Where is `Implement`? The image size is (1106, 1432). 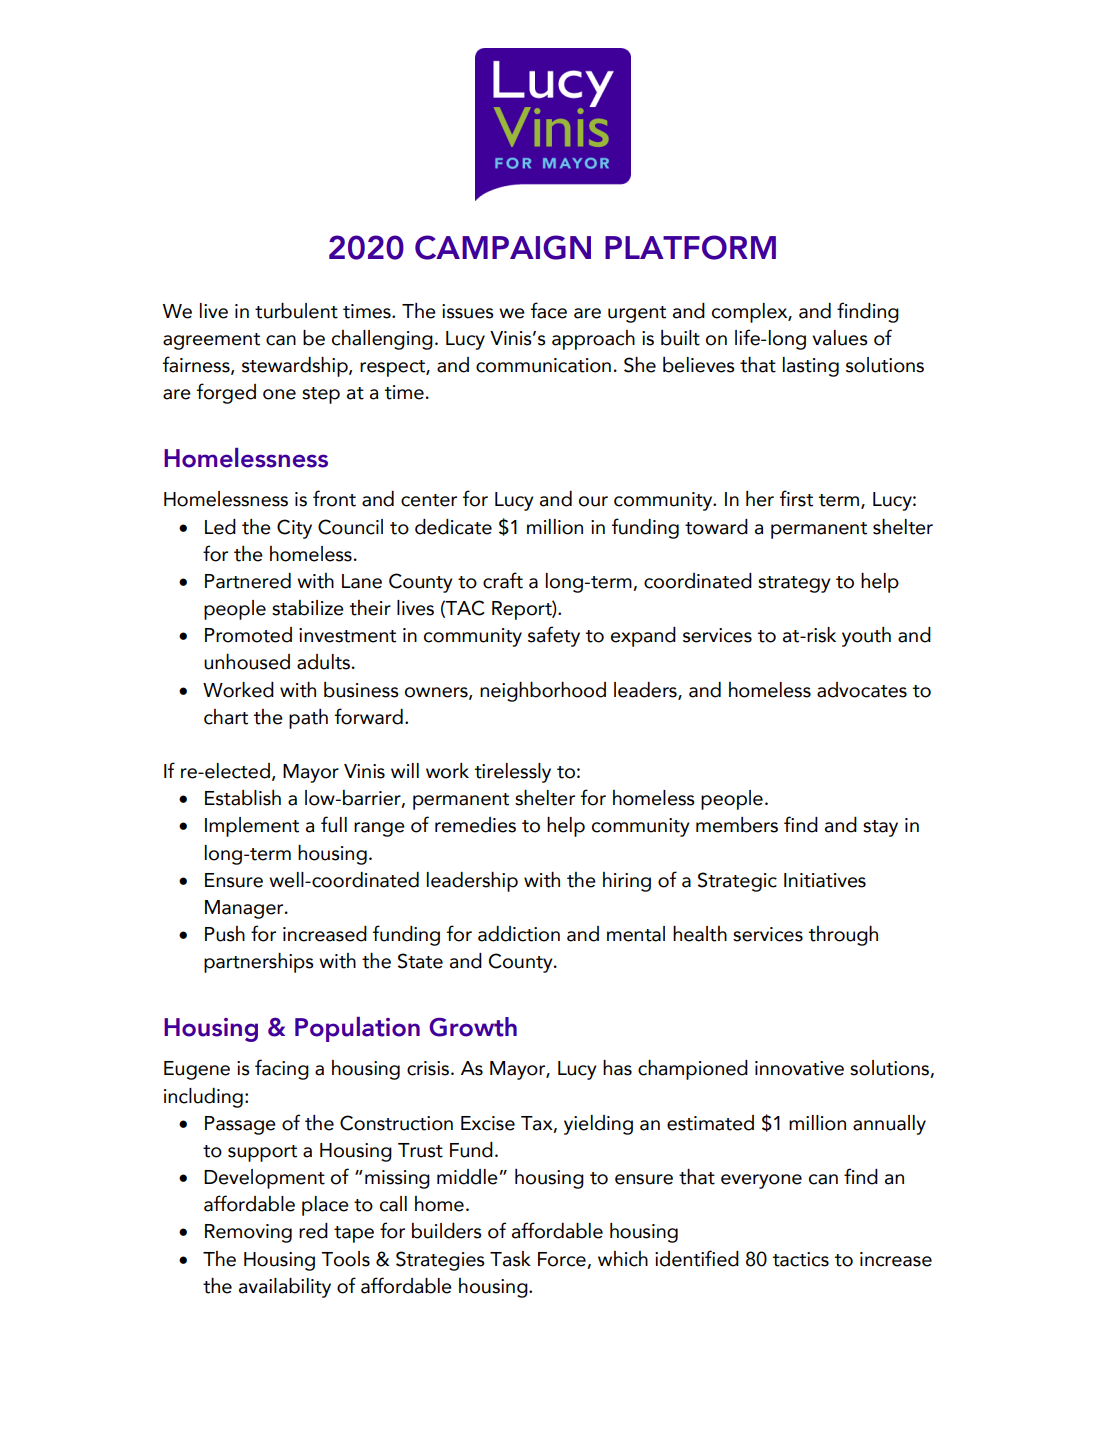 Implement is located at coordinates (252, 827).
